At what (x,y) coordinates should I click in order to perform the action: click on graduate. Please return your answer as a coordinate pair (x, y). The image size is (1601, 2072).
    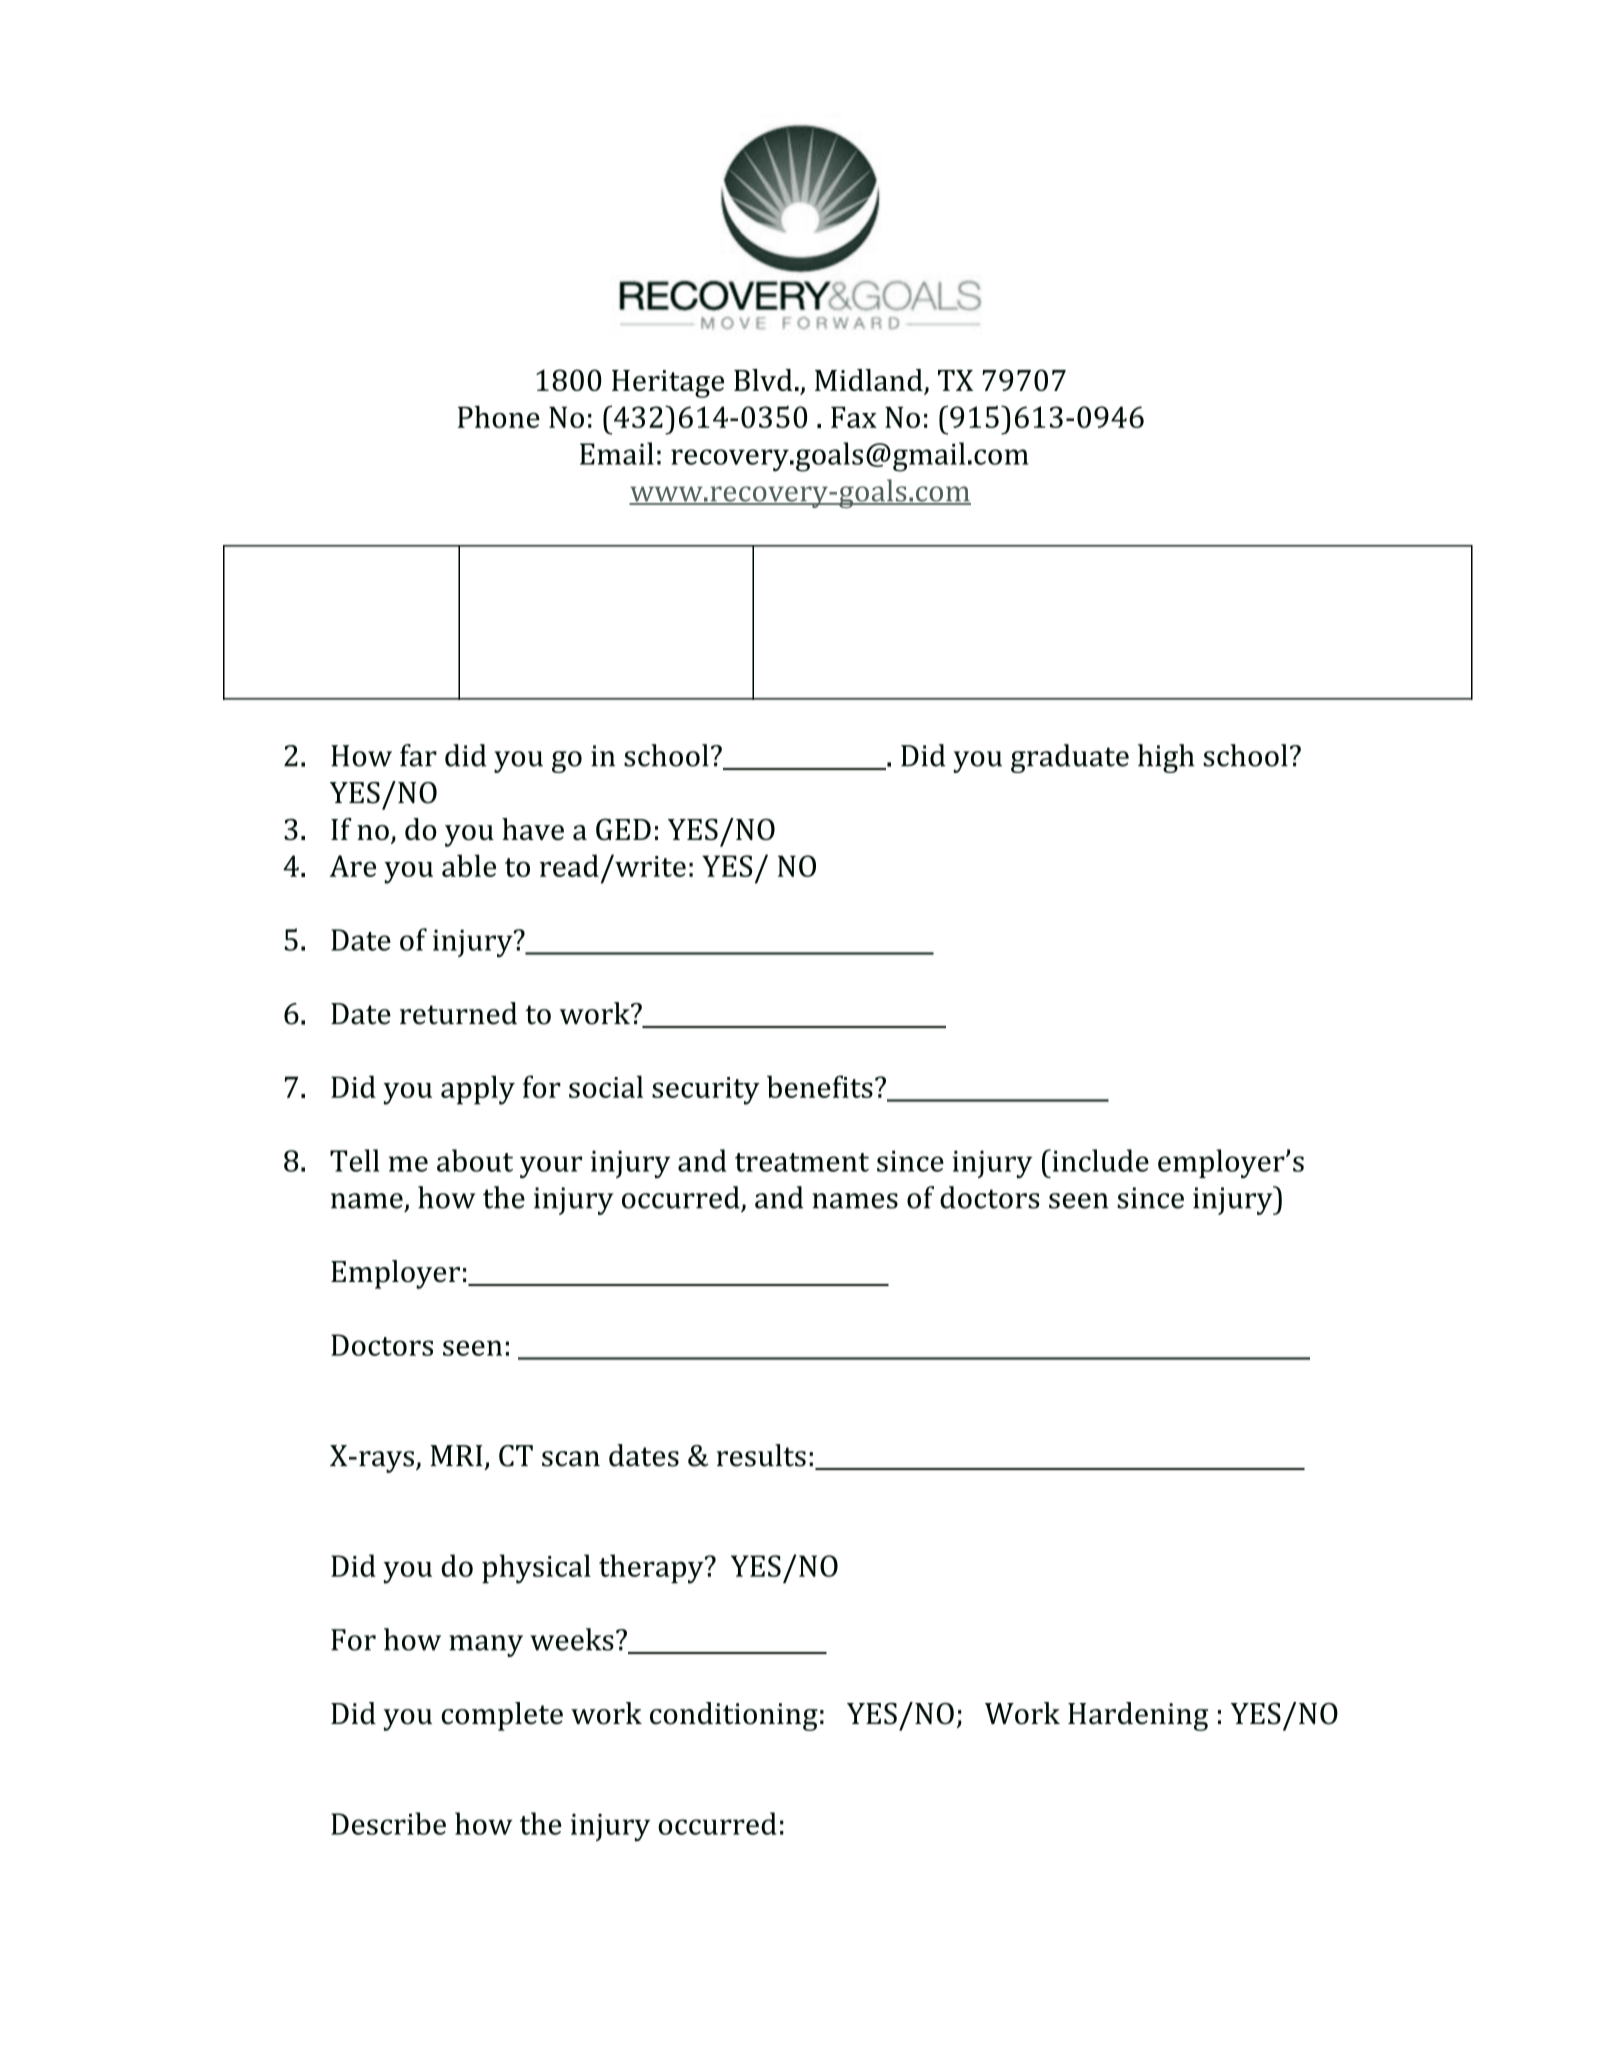
    Looking at the image, I should click on (1070, 758).
